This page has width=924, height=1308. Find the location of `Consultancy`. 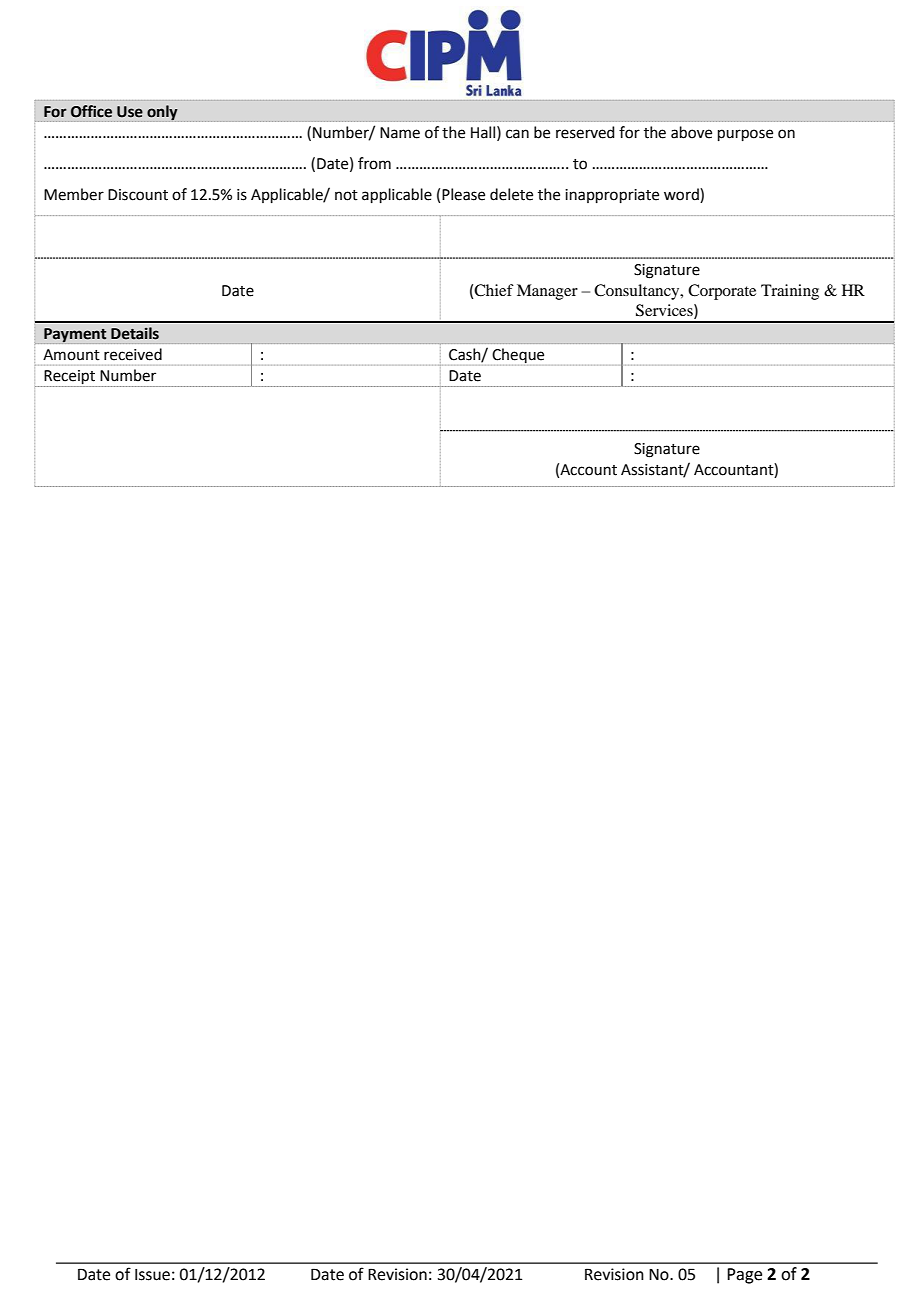

Consultancy is located at coordinates (638, 292).
